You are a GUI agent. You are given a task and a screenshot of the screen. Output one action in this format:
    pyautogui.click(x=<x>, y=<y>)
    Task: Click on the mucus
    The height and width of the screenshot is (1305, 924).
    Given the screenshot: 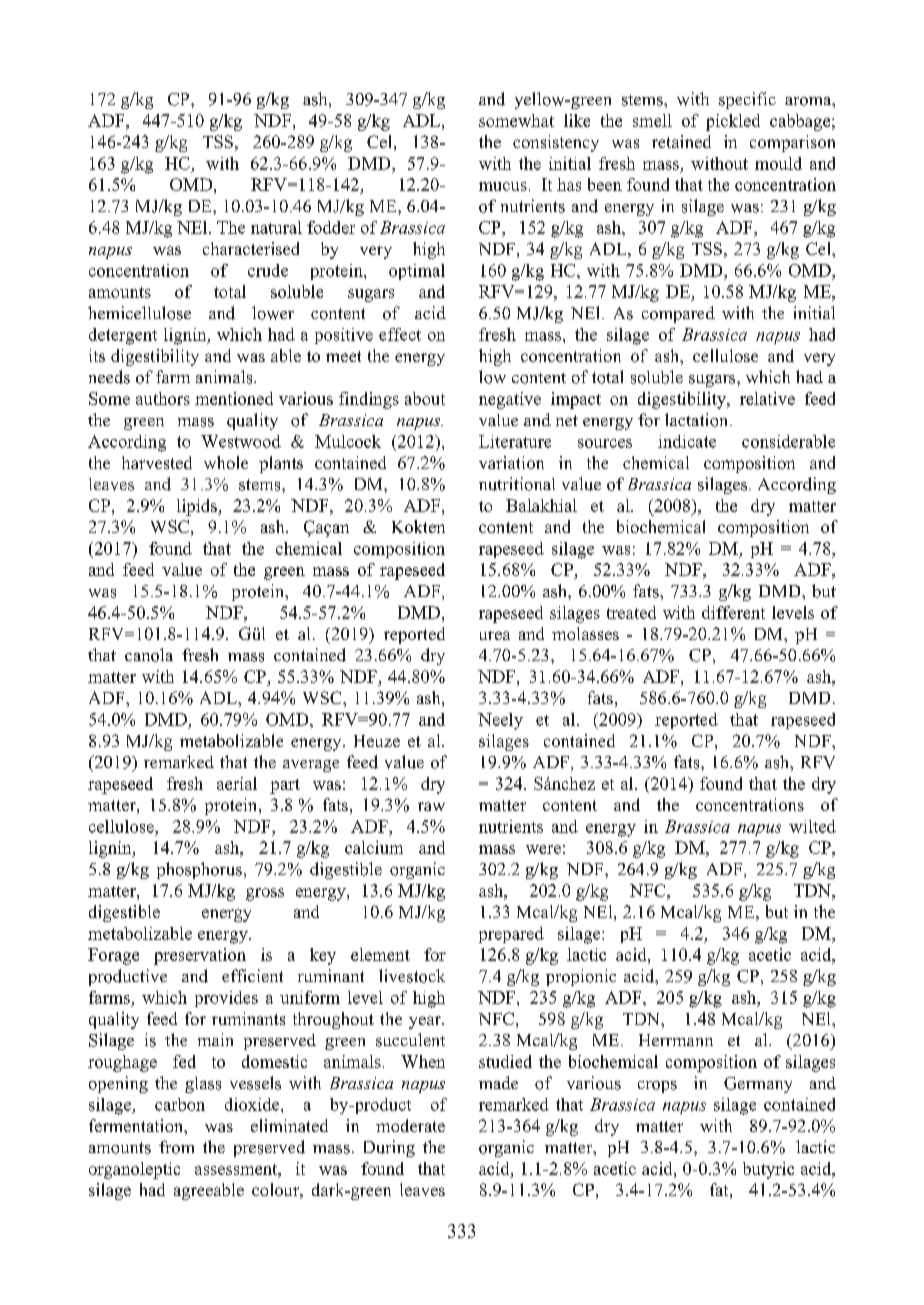 What is the action you would take?
    pyautogui.click(x=503, y=186)
